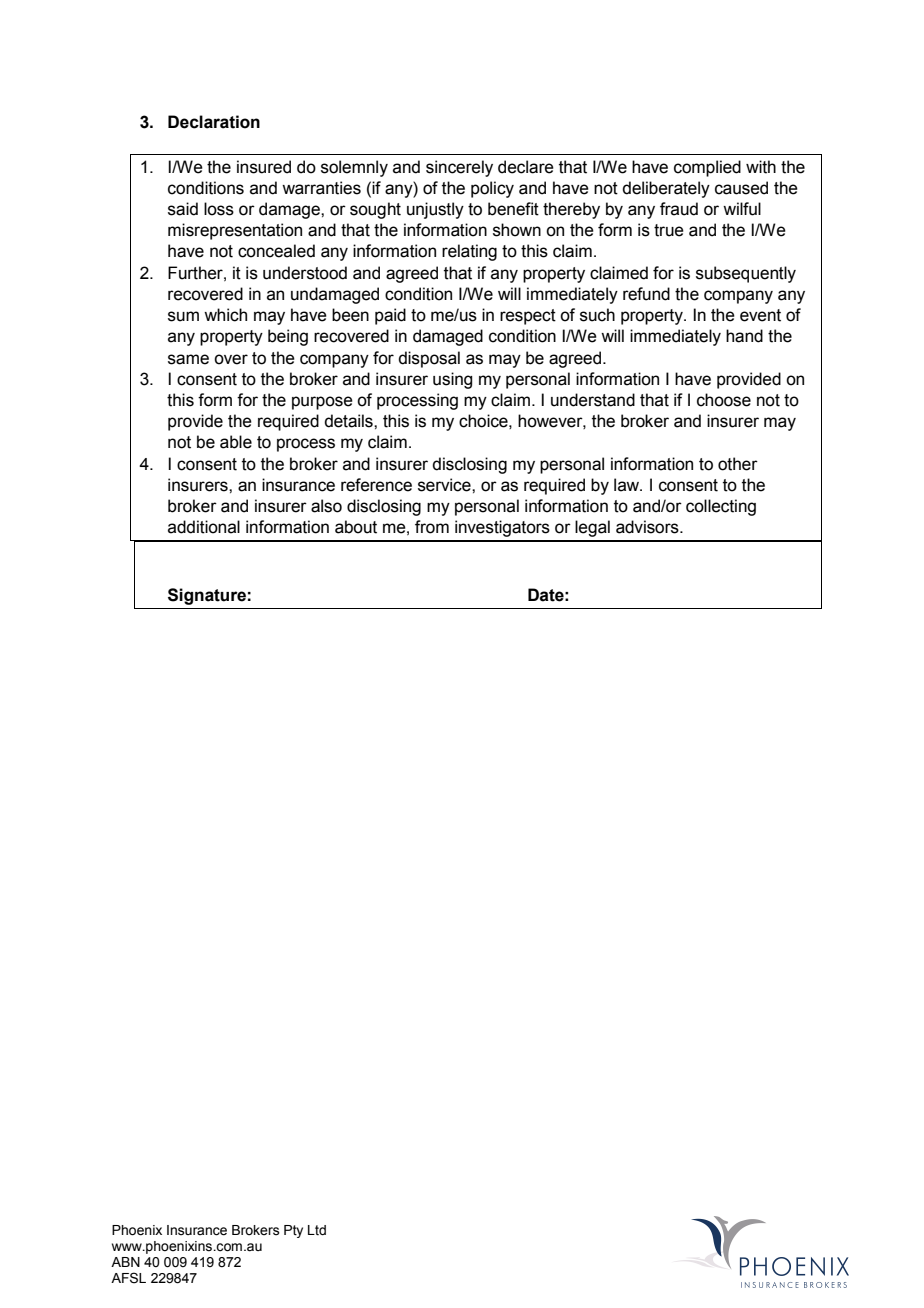  Describe the element at coordinates (125, 1262) in the document. I see `ABN` at that location.
